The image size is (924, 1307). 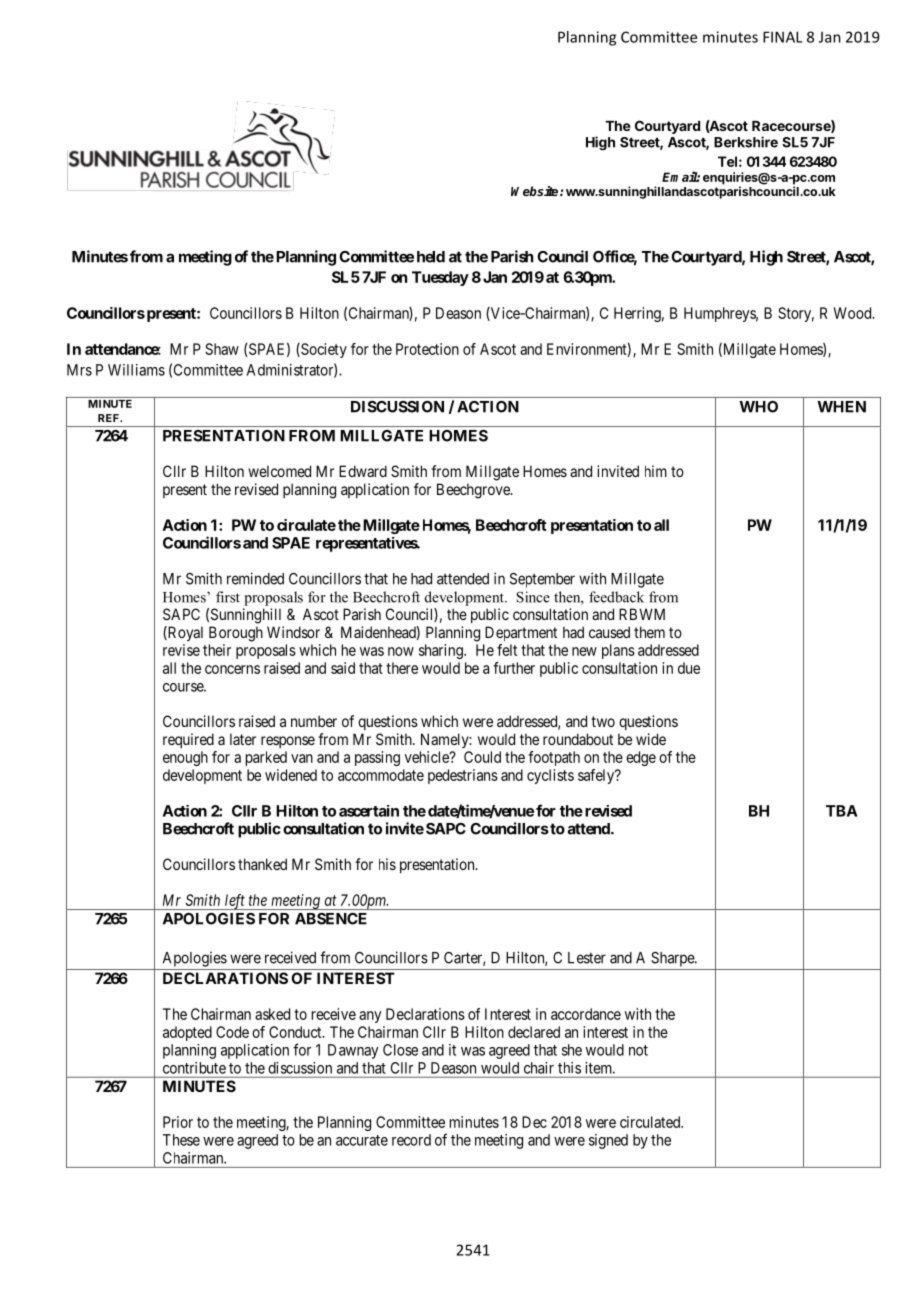 I want to click on Since, so click(x=533, y=597).
